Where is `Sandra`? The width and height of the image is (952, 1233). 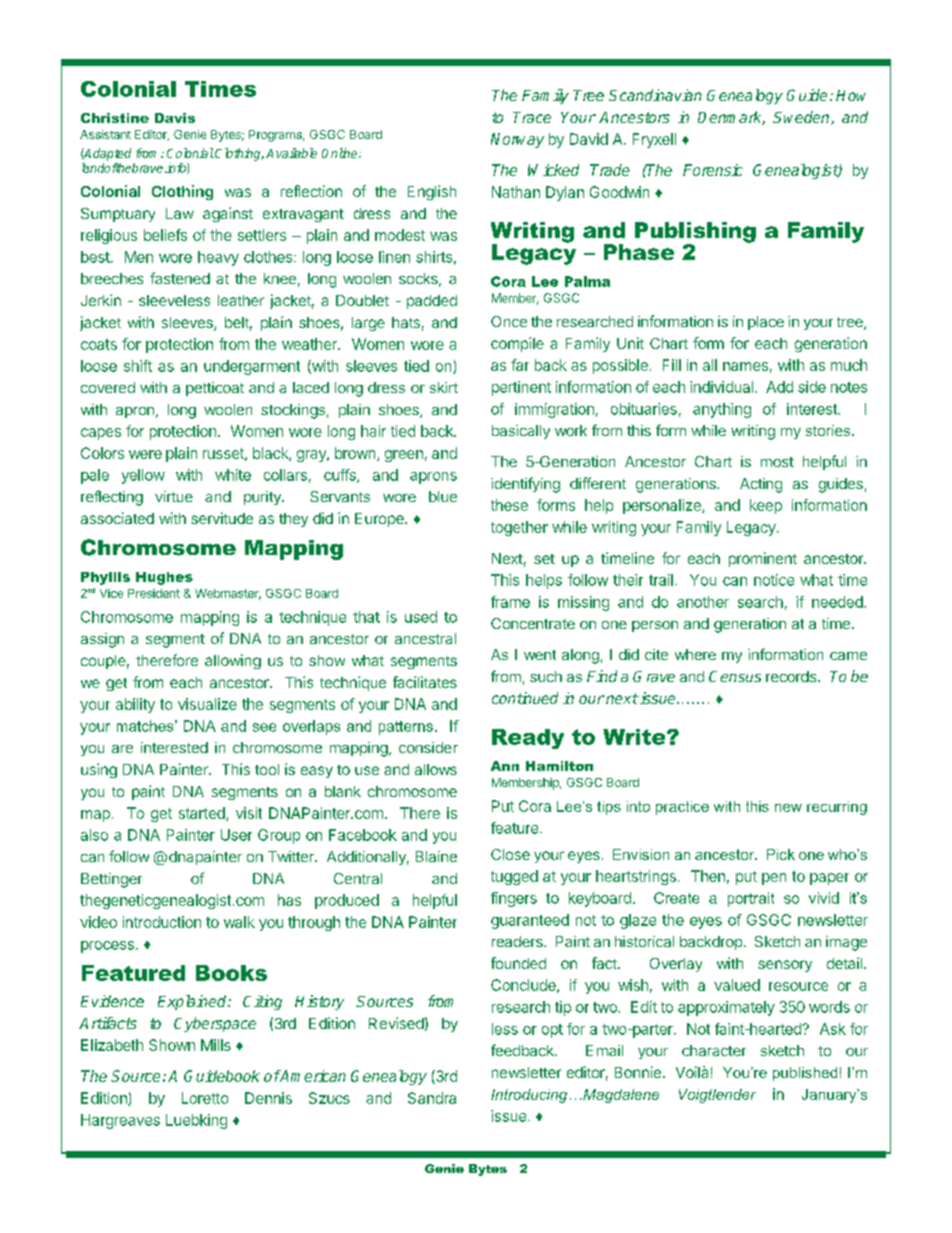
Sandra is located at coordinates (432, 1098).
